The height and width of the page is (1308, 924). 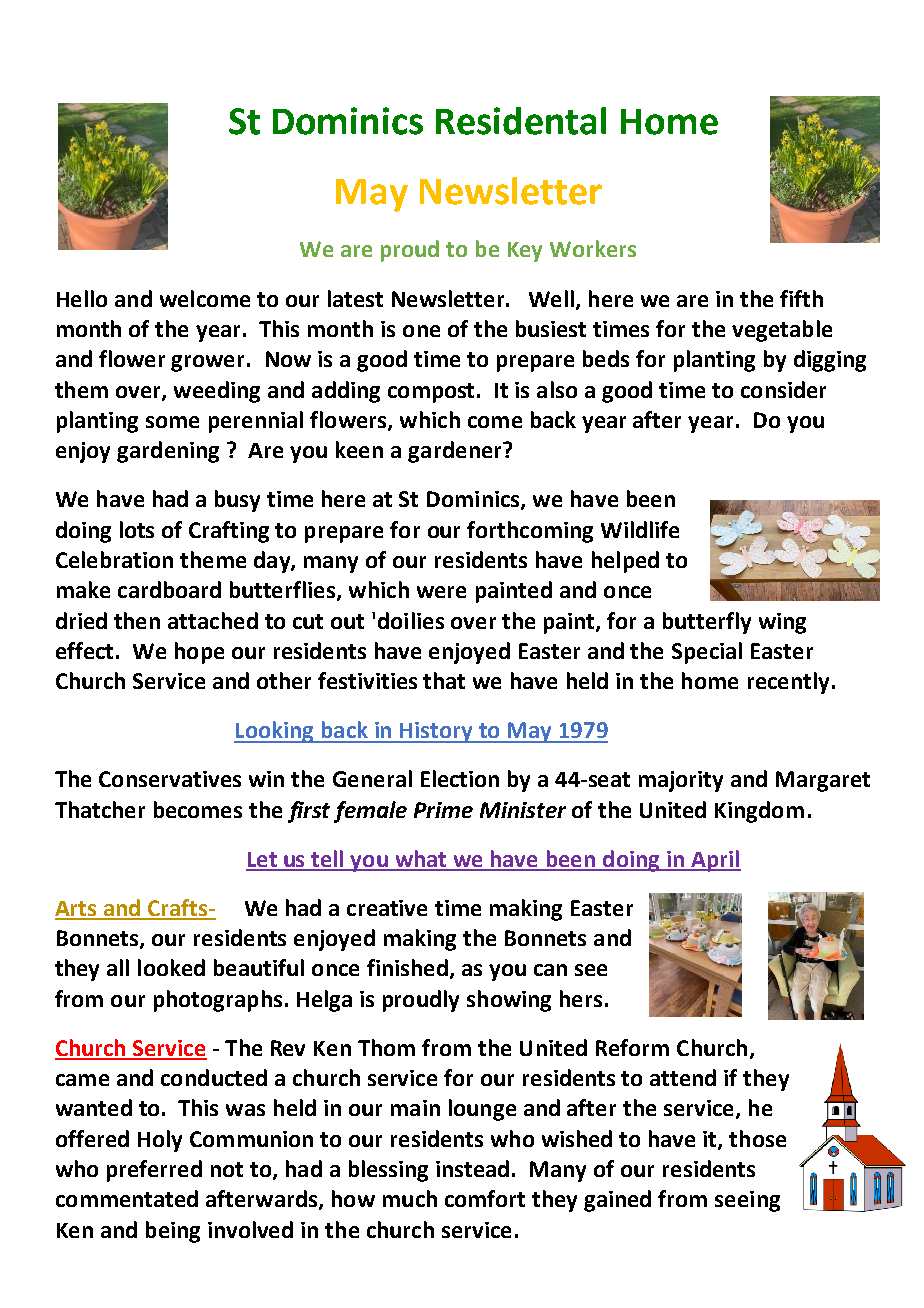 I want to click on finished, so click(x=407, y=967).
